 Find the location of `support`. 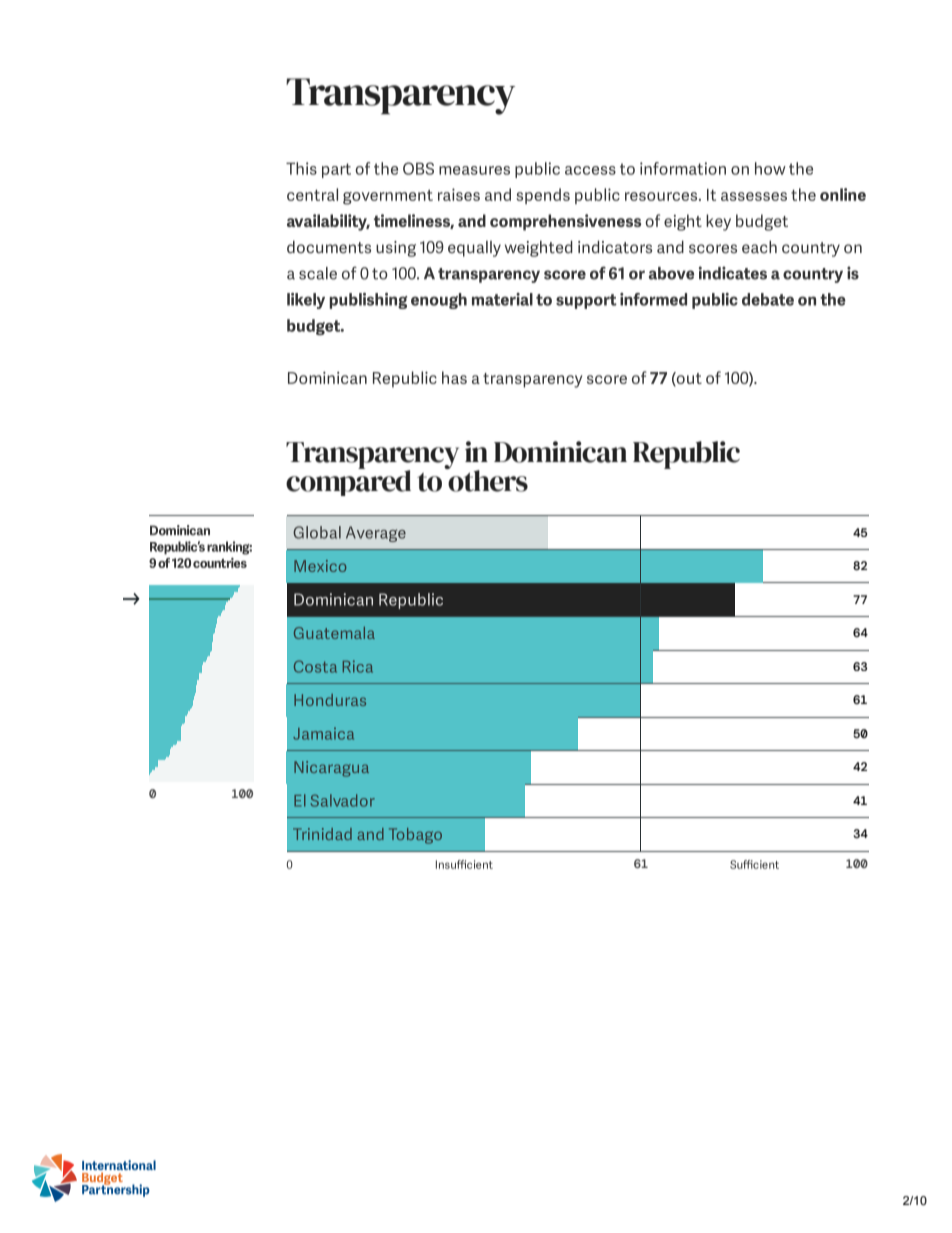

support is located at coordinates (586, 301).
